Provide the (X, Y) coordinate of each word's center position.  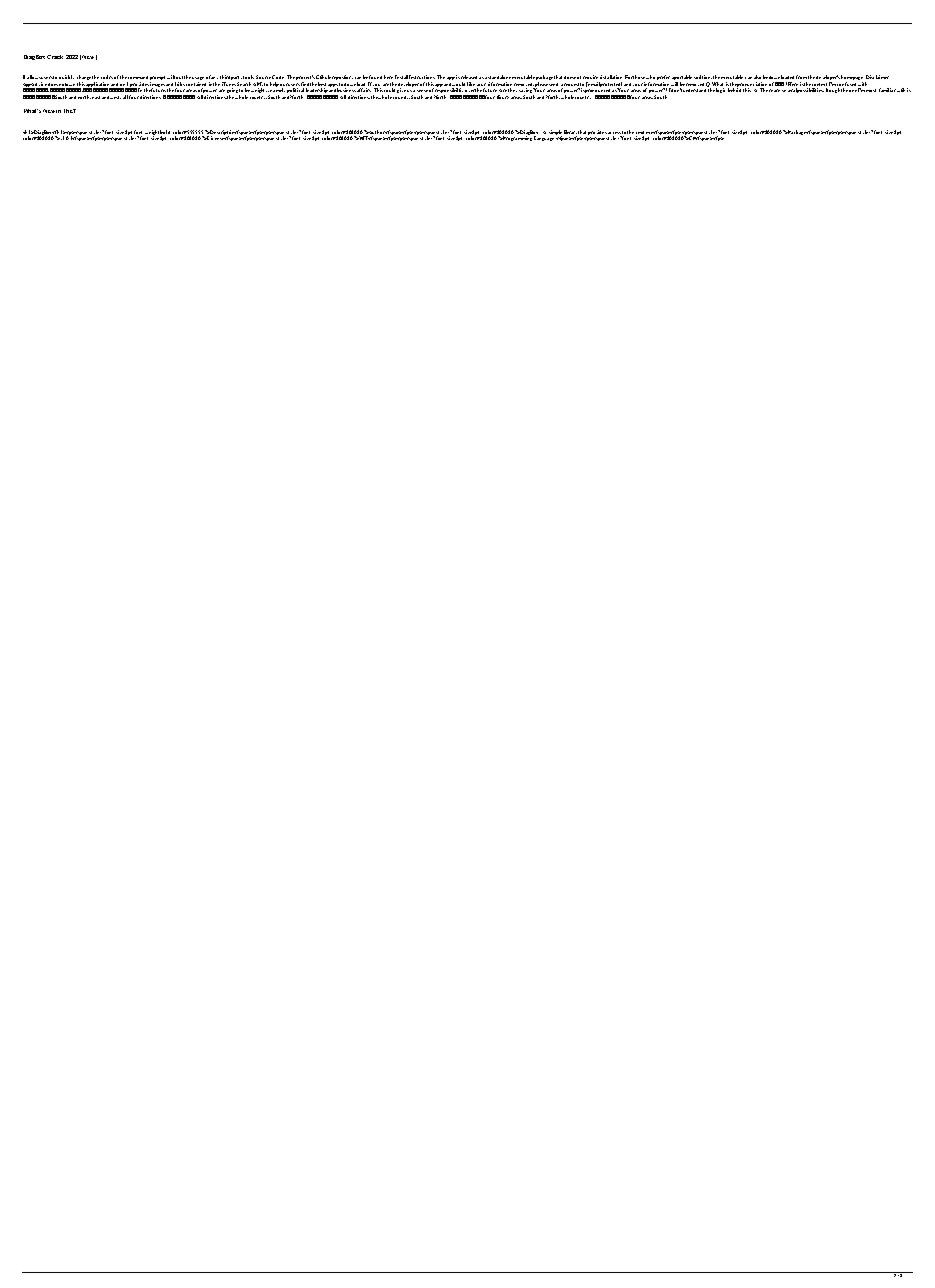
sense (422, 91)
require (591, 79)
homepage (852, 79)
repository (342, 77)
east (96, 97)
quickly (66, 77)
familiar (887, 90)
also (757, 77)
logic (720, 90)
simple (555, 133)
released (469, 77)
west (115, 97)
